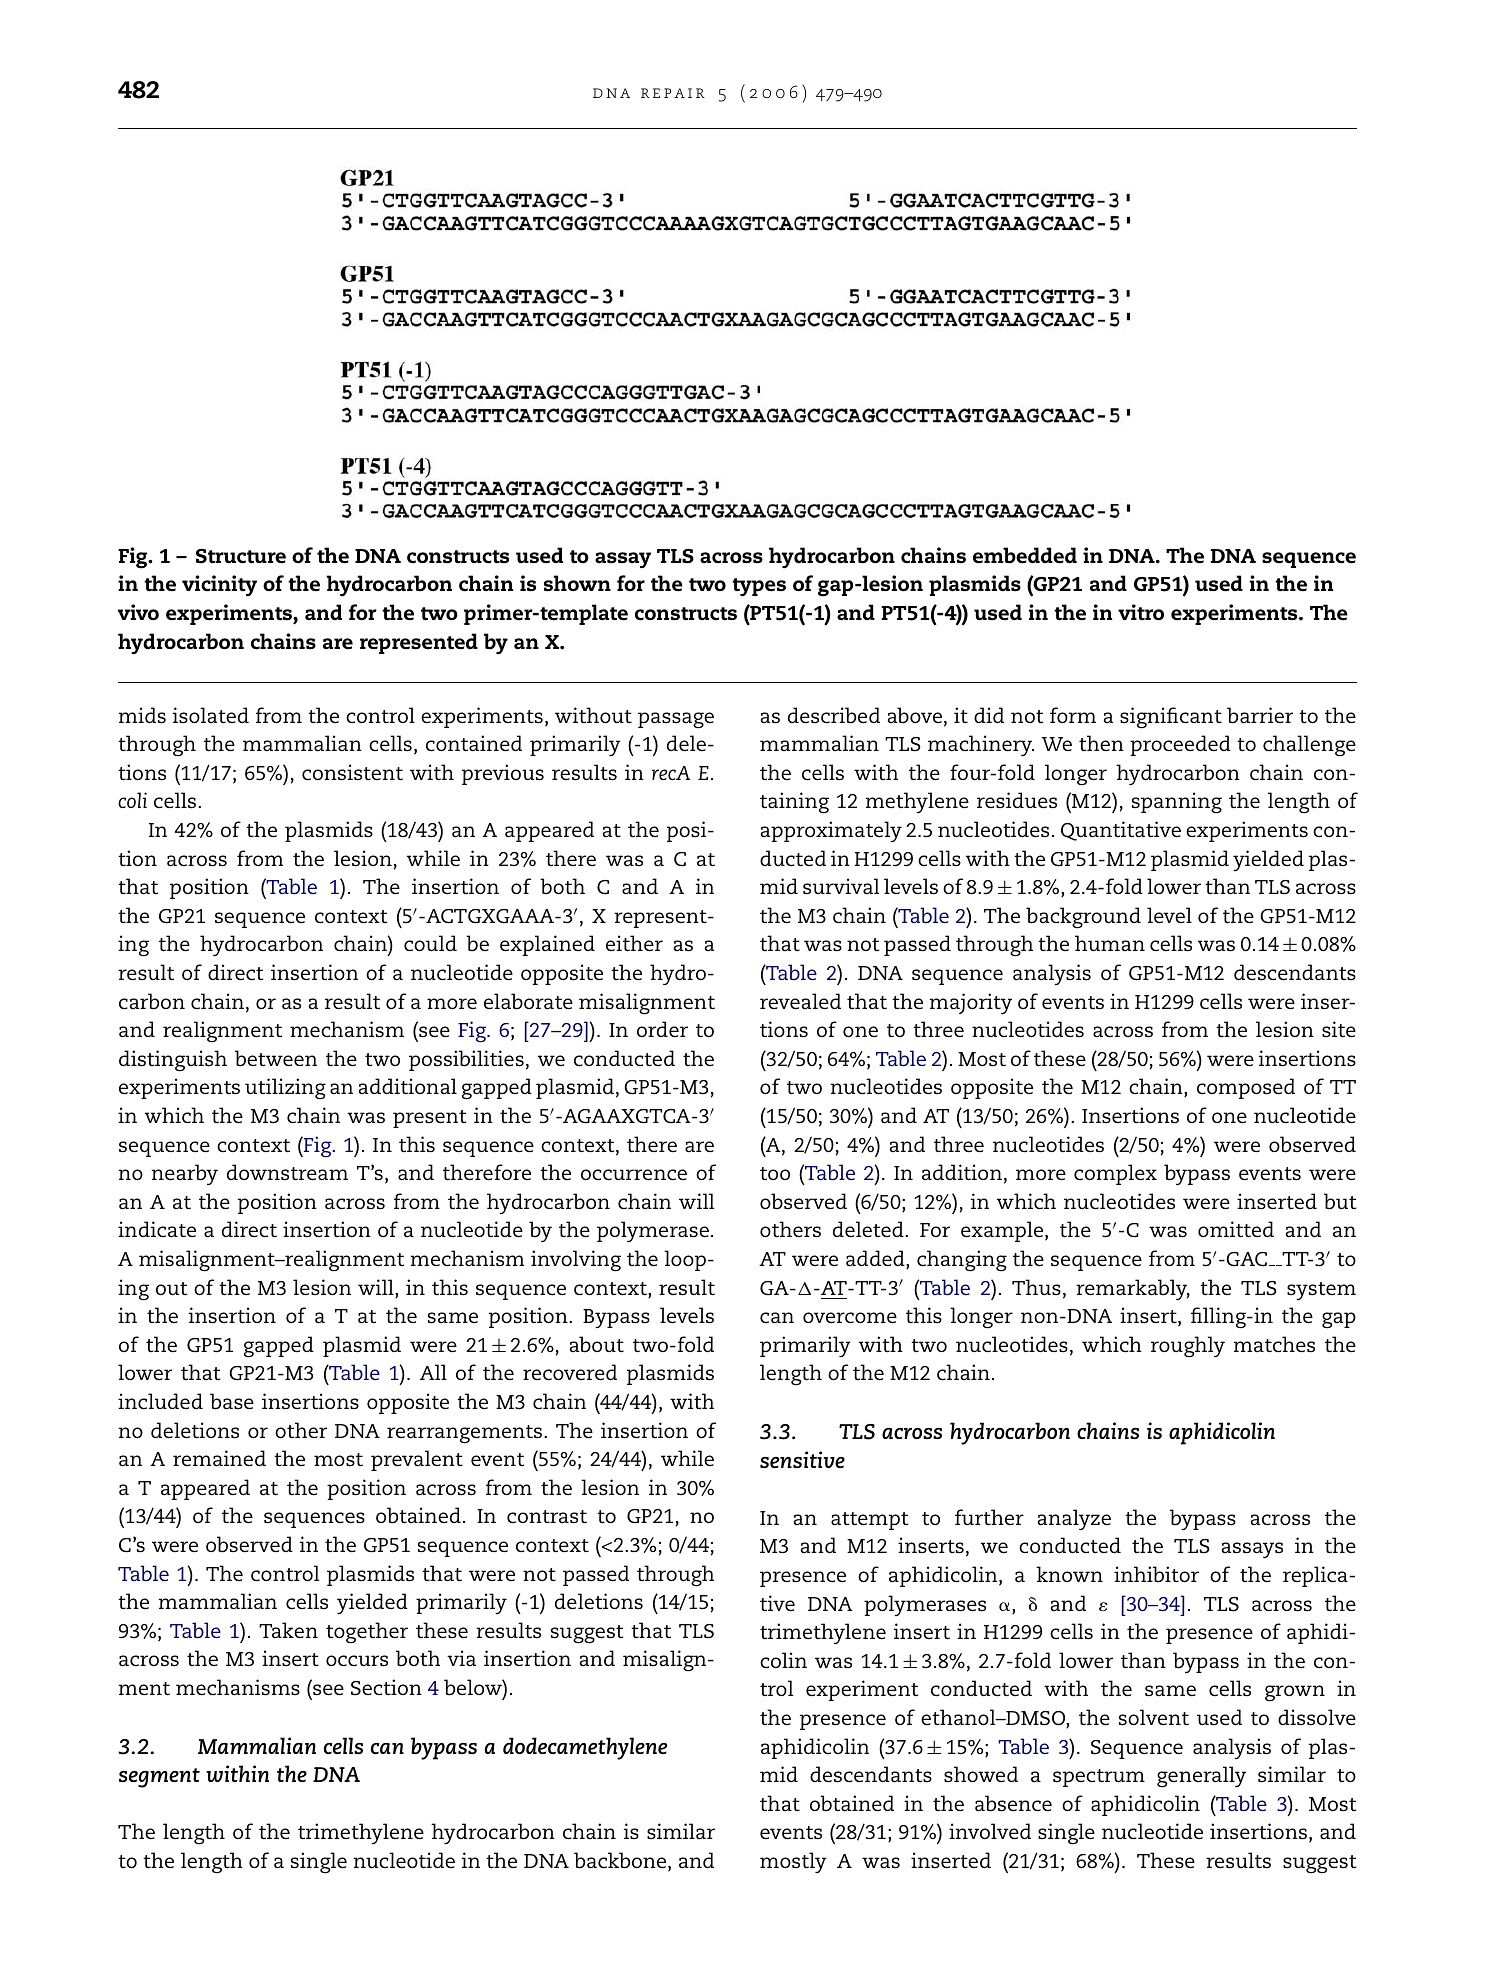  Describe the element at coordinates (1141, 612) in the page. I see `vitro` at that location.
